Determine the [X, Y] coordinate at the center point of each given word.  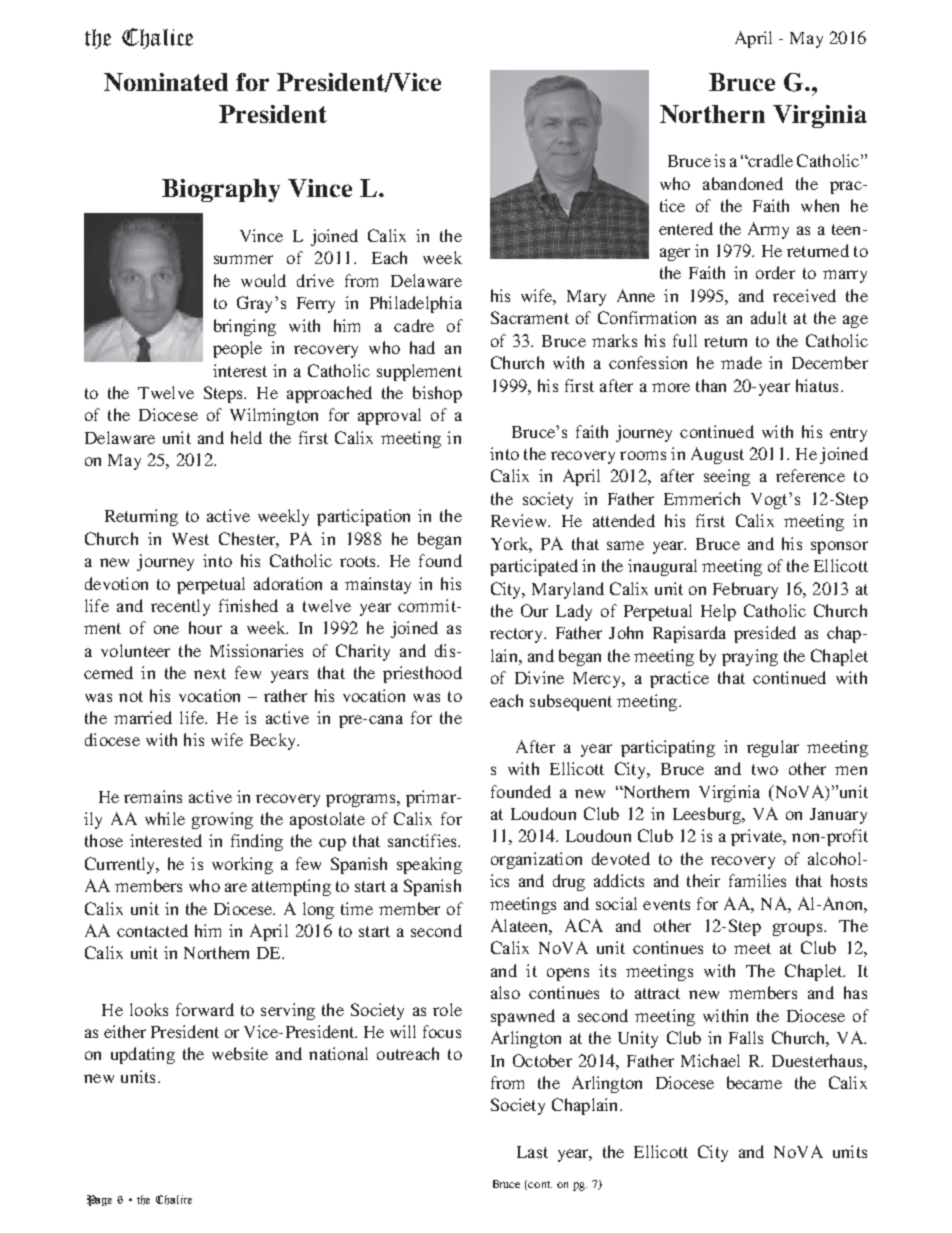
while [165, 818]
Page [99, 1200]
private [758, 837]
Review [520, 520]
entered [686, 228]
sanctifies [423, 840]
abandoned [743, 183]
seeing [727, 477]
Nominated [166, 82]
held [246, 437]
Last [532, 1152]
